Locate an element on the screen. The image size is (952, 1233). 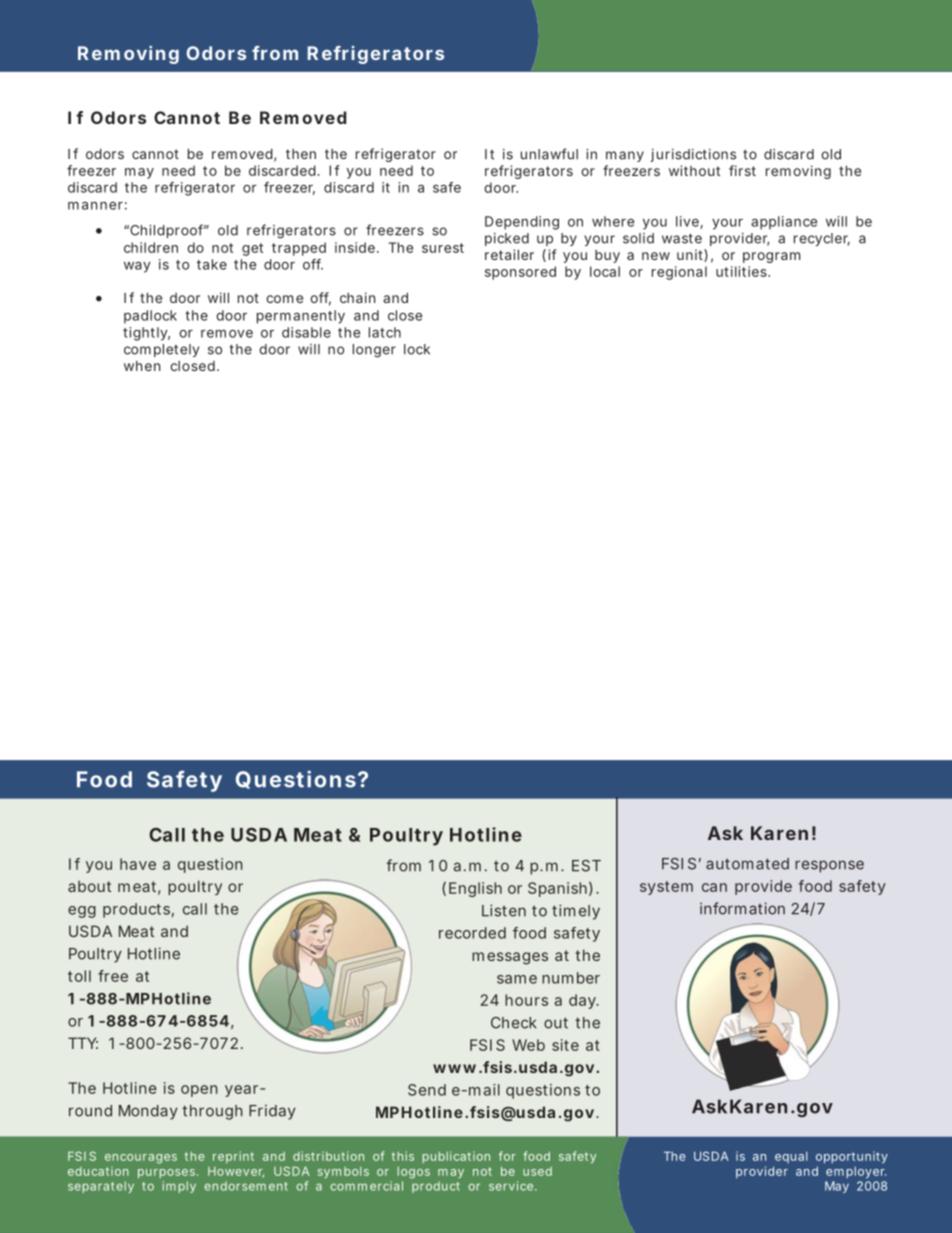
publication is located at coordinates (456, 1157).
